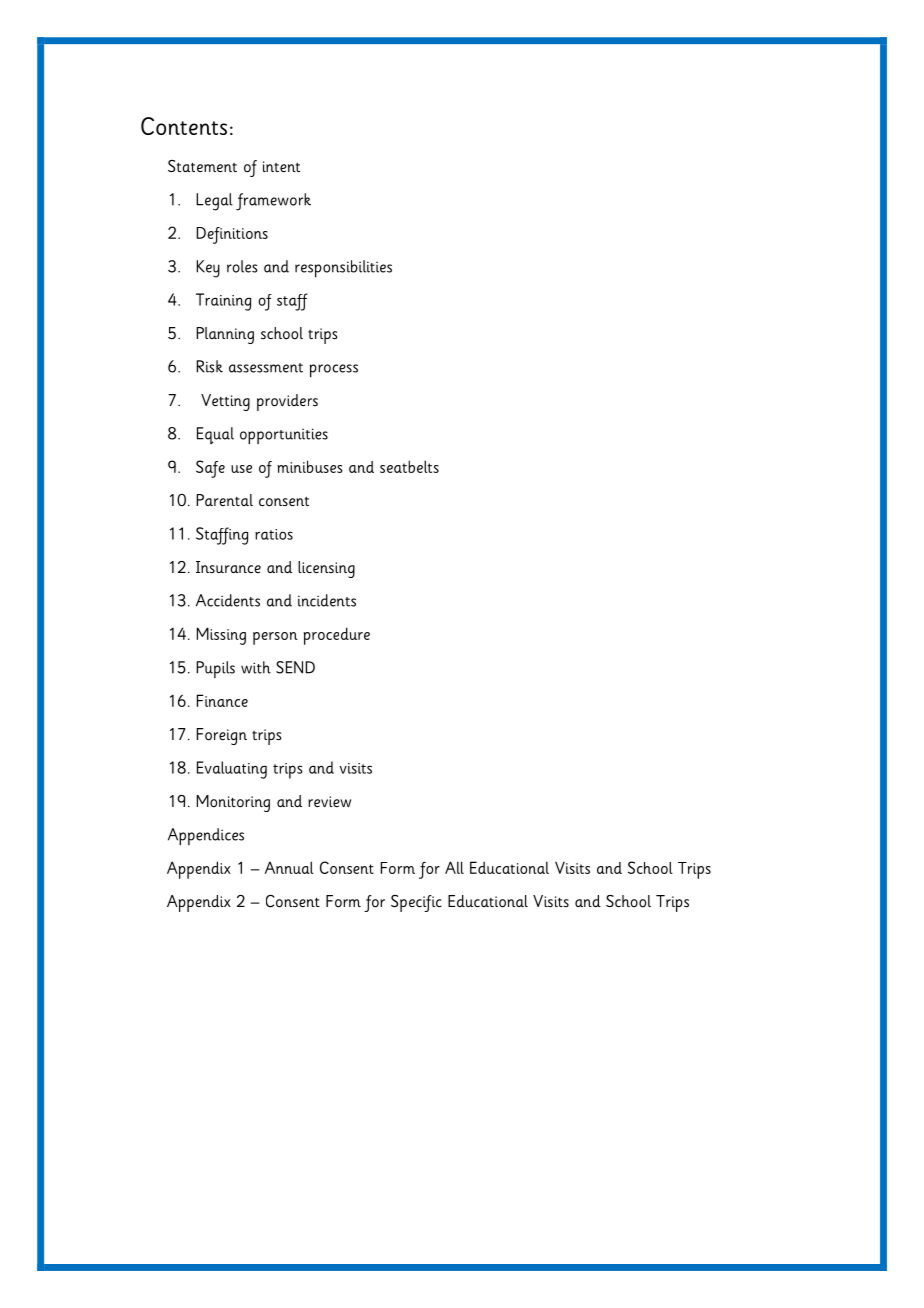  I want to click on incidents, so click(327, 600).
